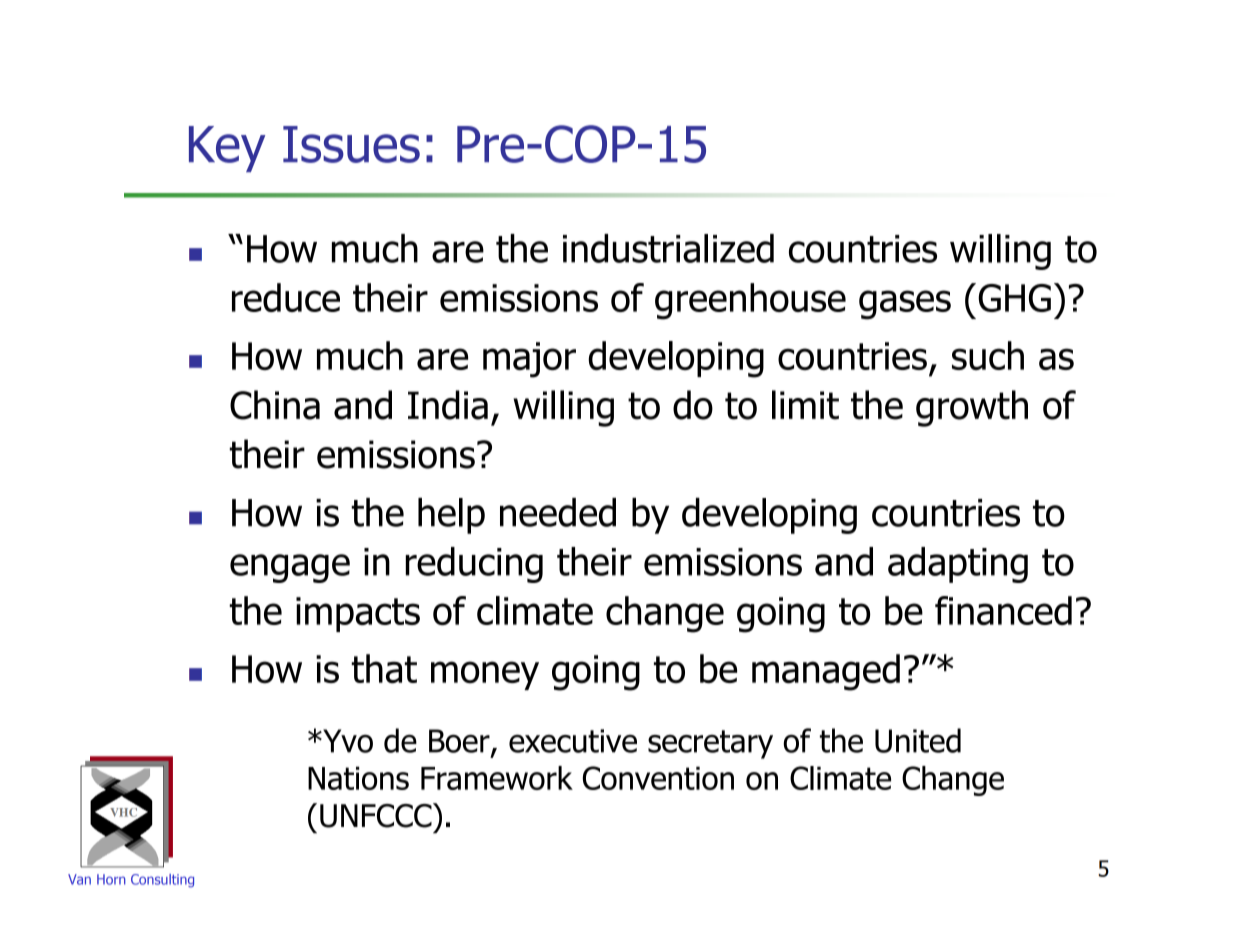 Image resolution: width=1233 pixels, height=952 pixels. Describe the element at coordinates (668, 248) in the screenshot. I see `industrialized` at that location.
